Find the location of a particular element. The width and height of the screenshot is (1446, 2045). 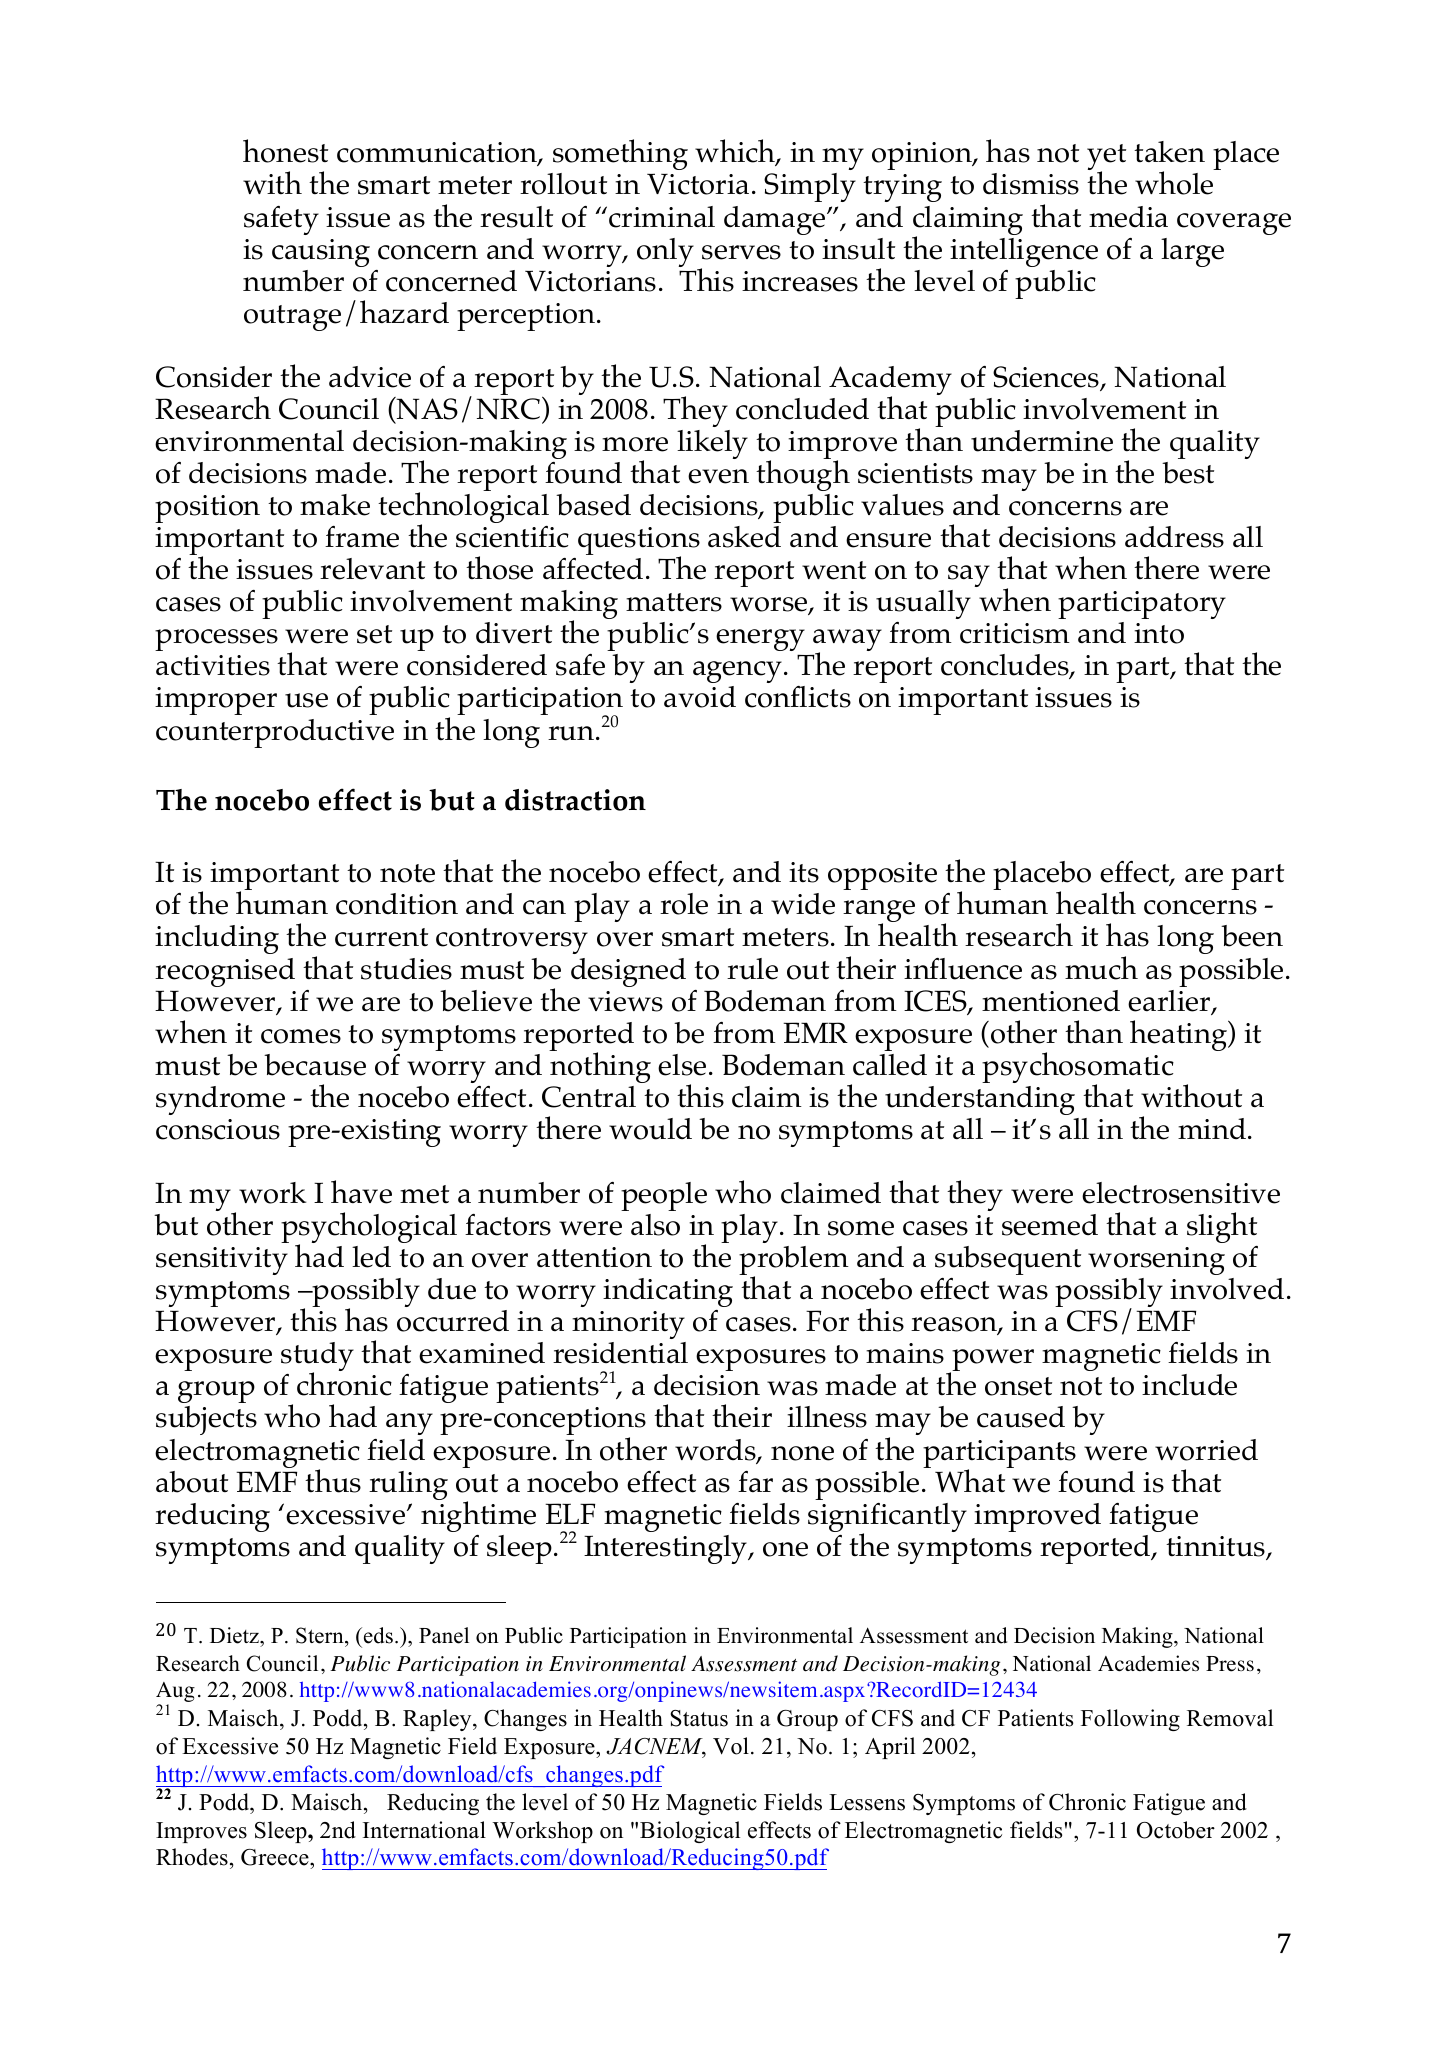

causing is located at coordinates (321, 253).
